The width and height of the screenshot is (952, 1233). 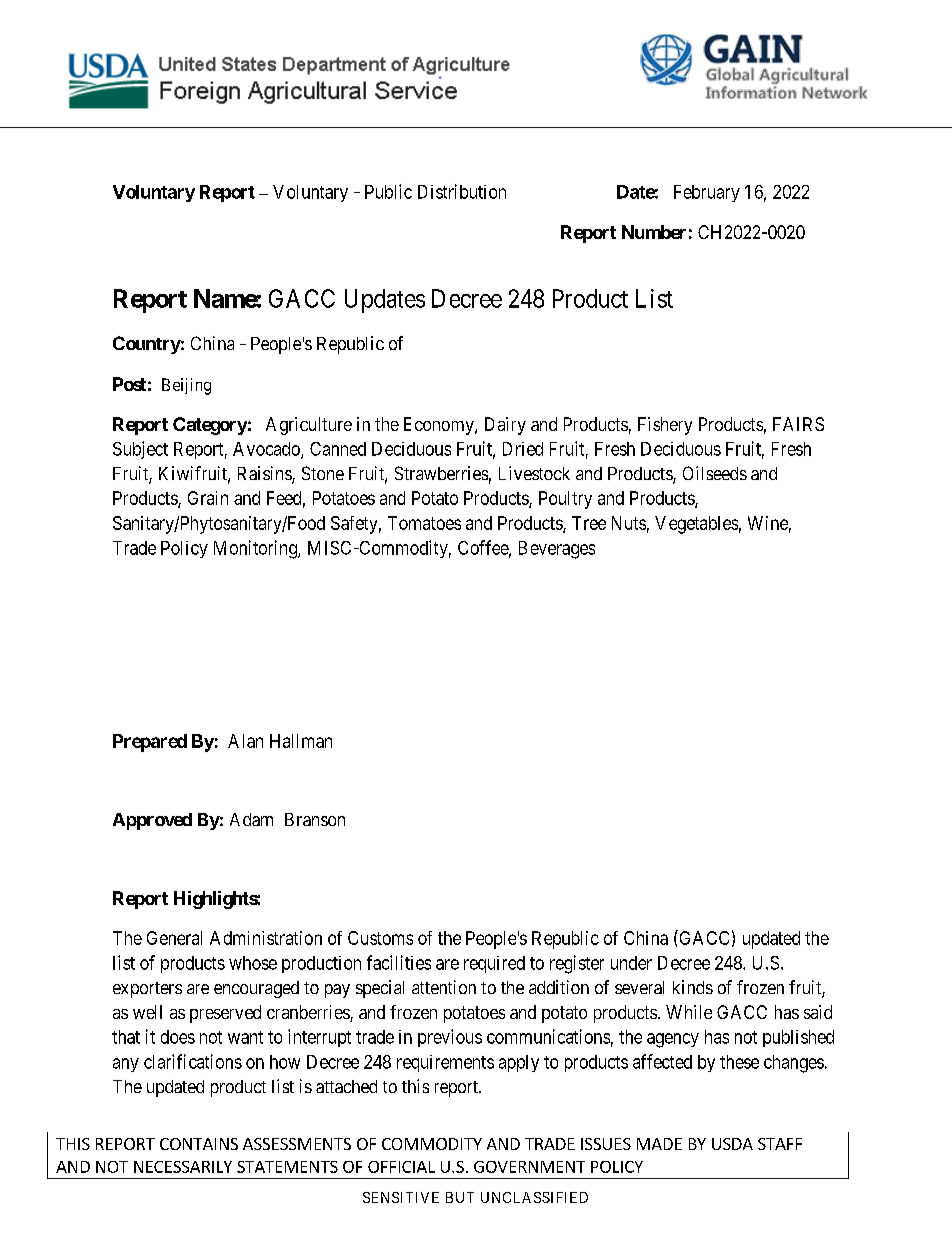 I want to click on Beverages, so click(x=557, y=550).
